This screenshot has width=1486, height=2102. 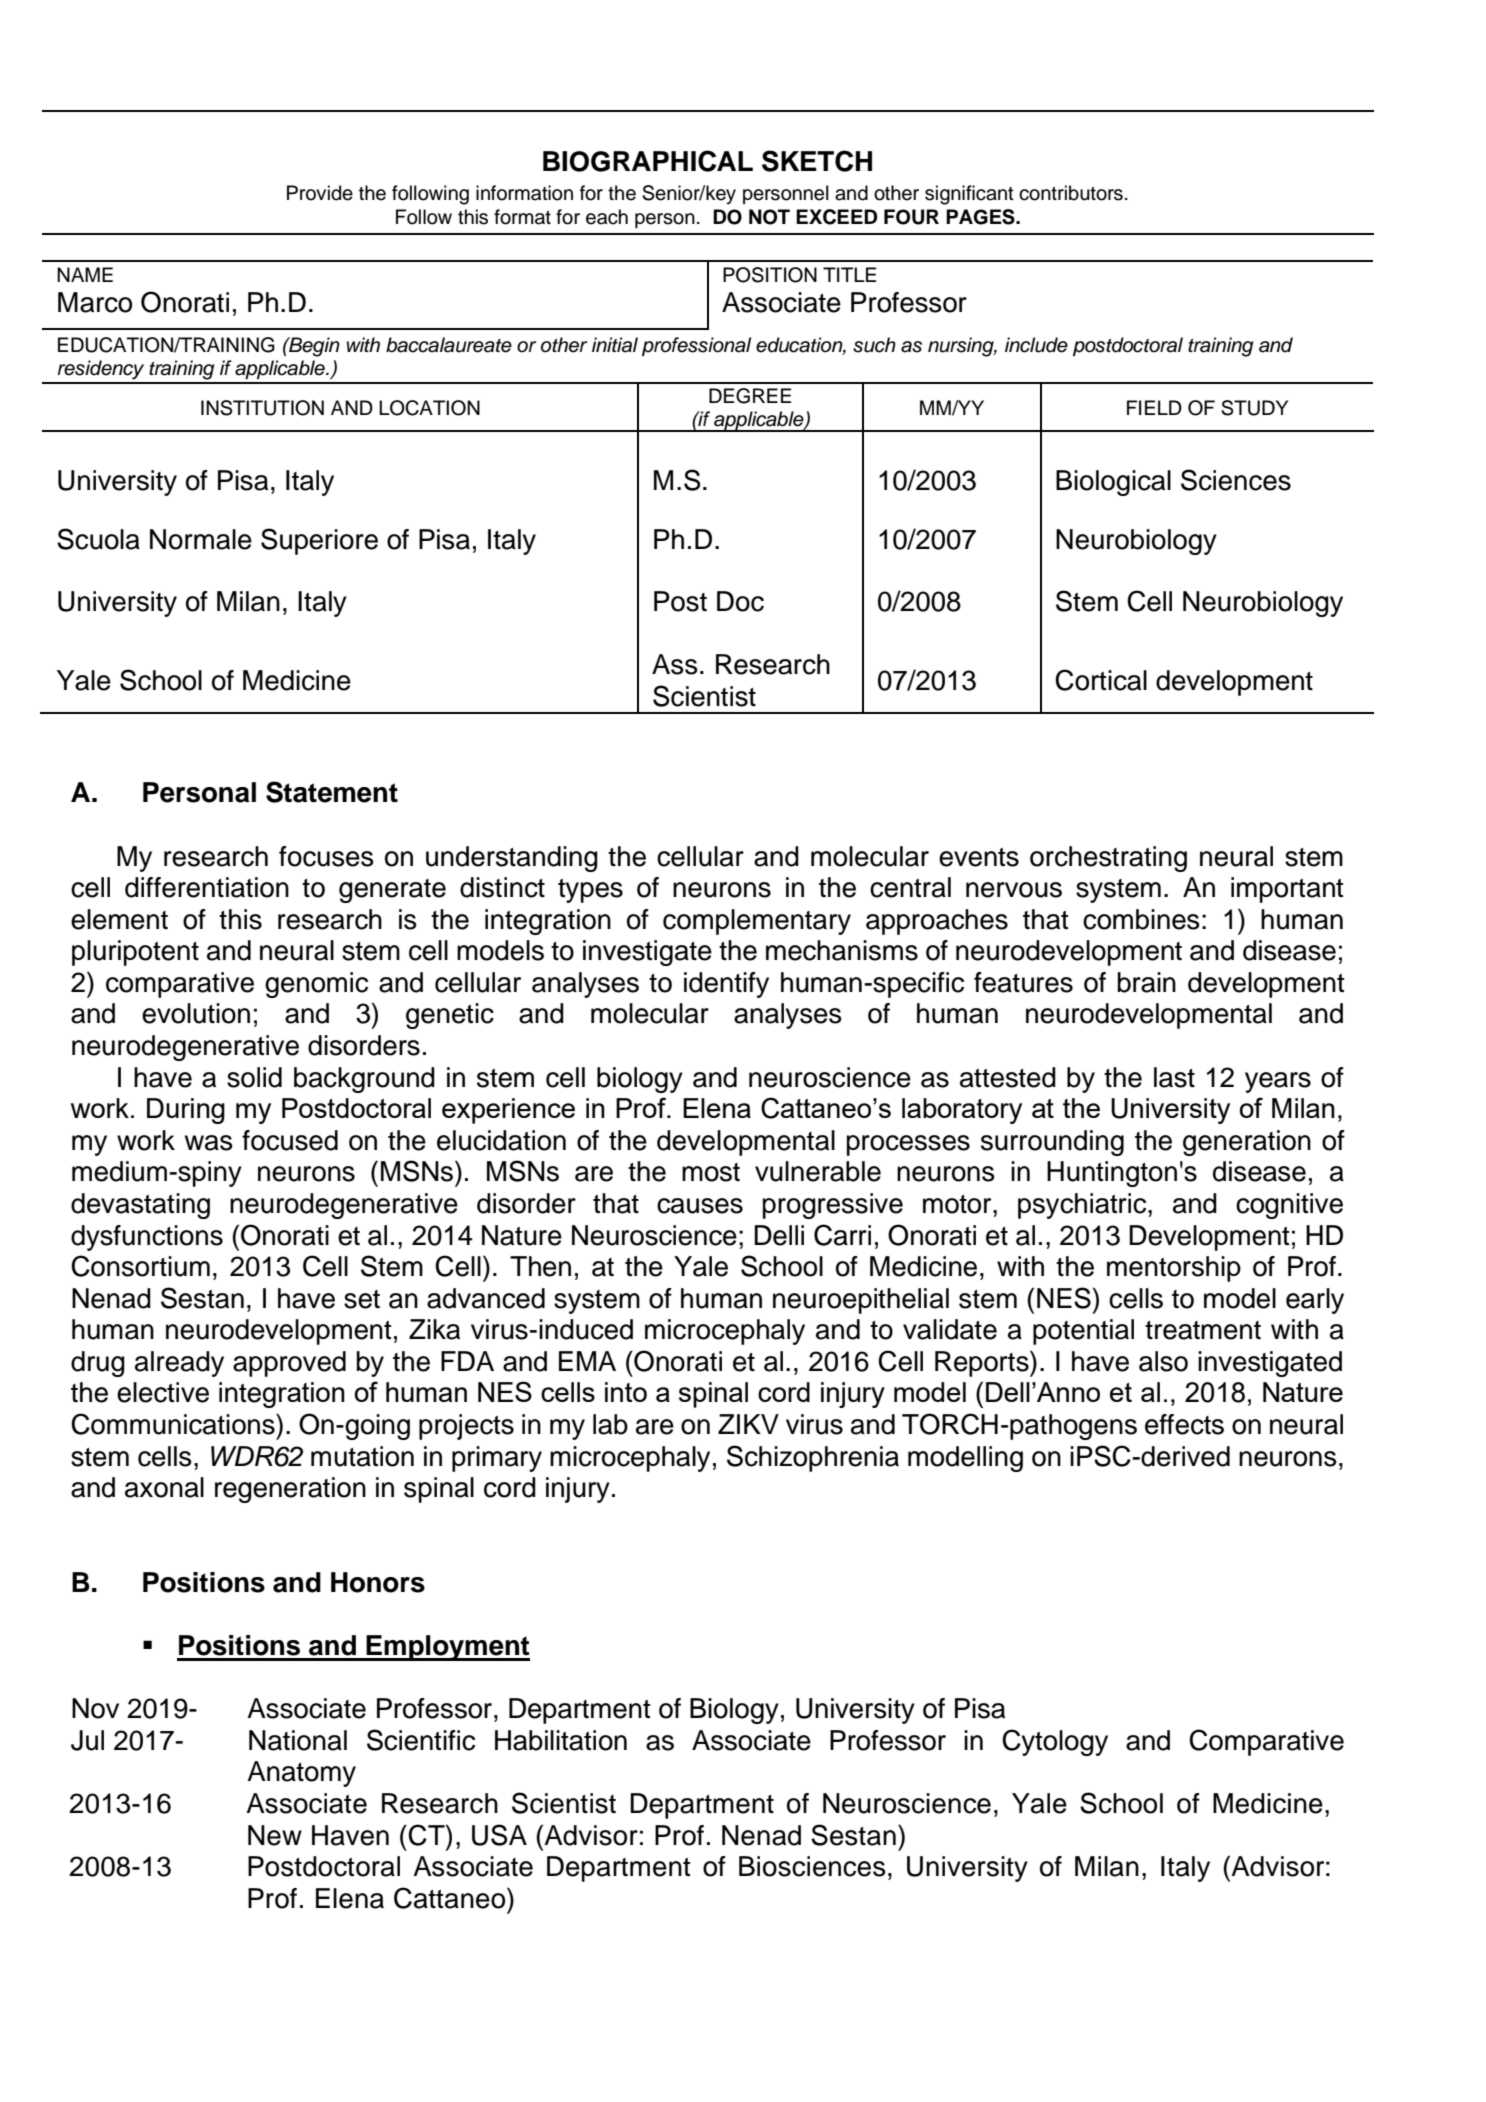 What do you see at coordinates (1071, 193) in the screenshot?
I see `contributors` at bounding box center [1071, 193].
